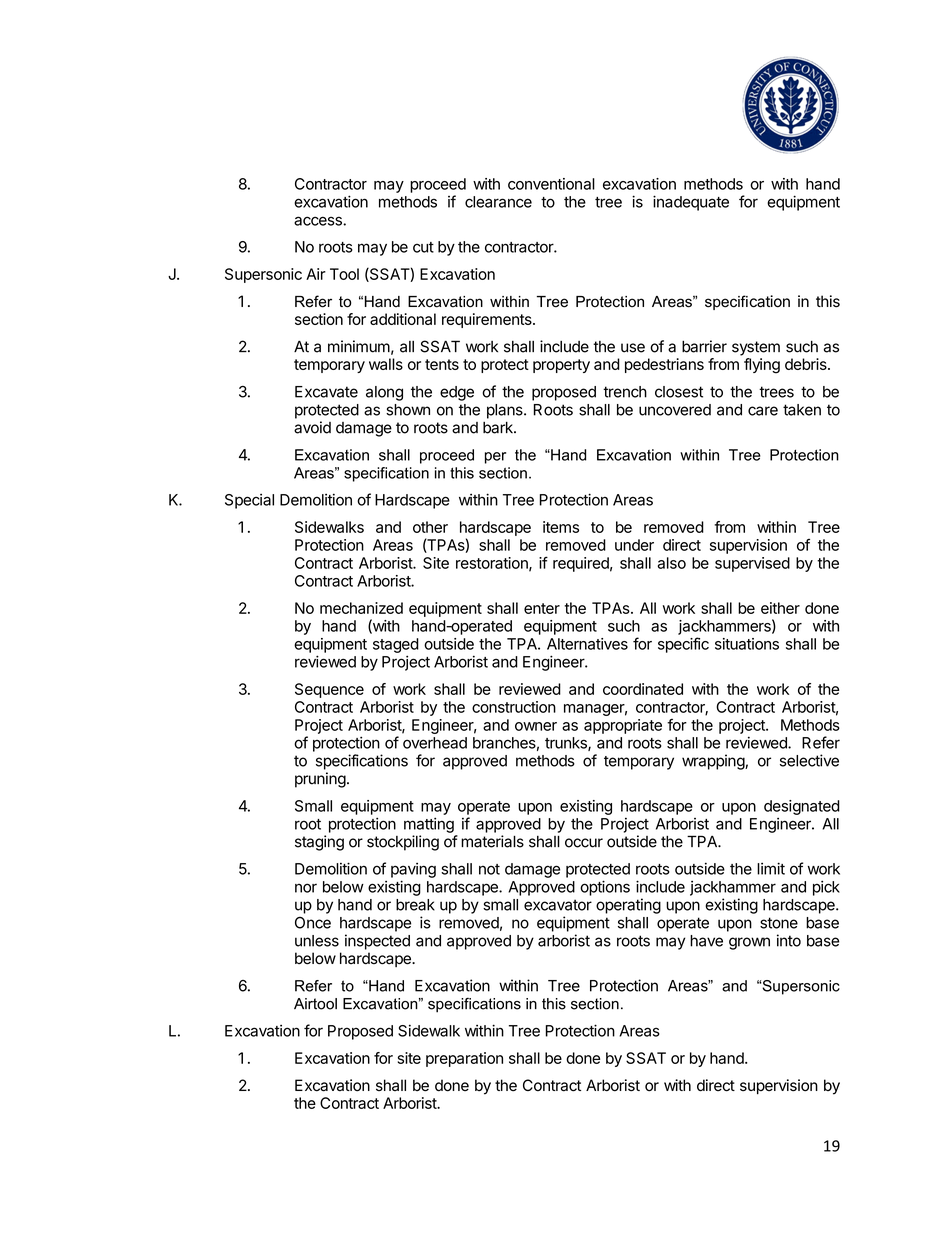  I want to click on inadequate, so click(691, 203).
